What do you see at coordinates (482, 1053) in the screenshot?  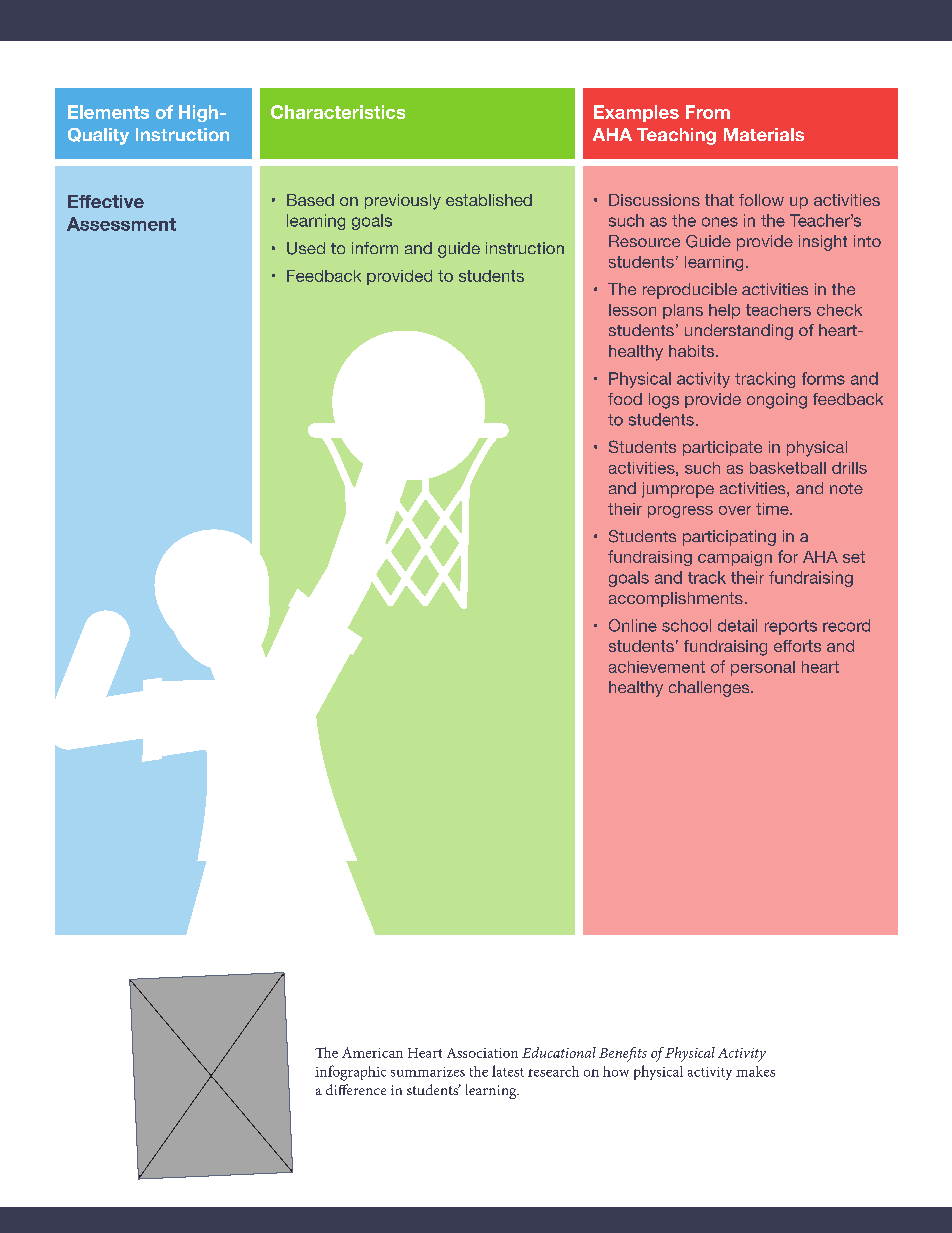 I see `Association` at bounding box center [482, 1053].
